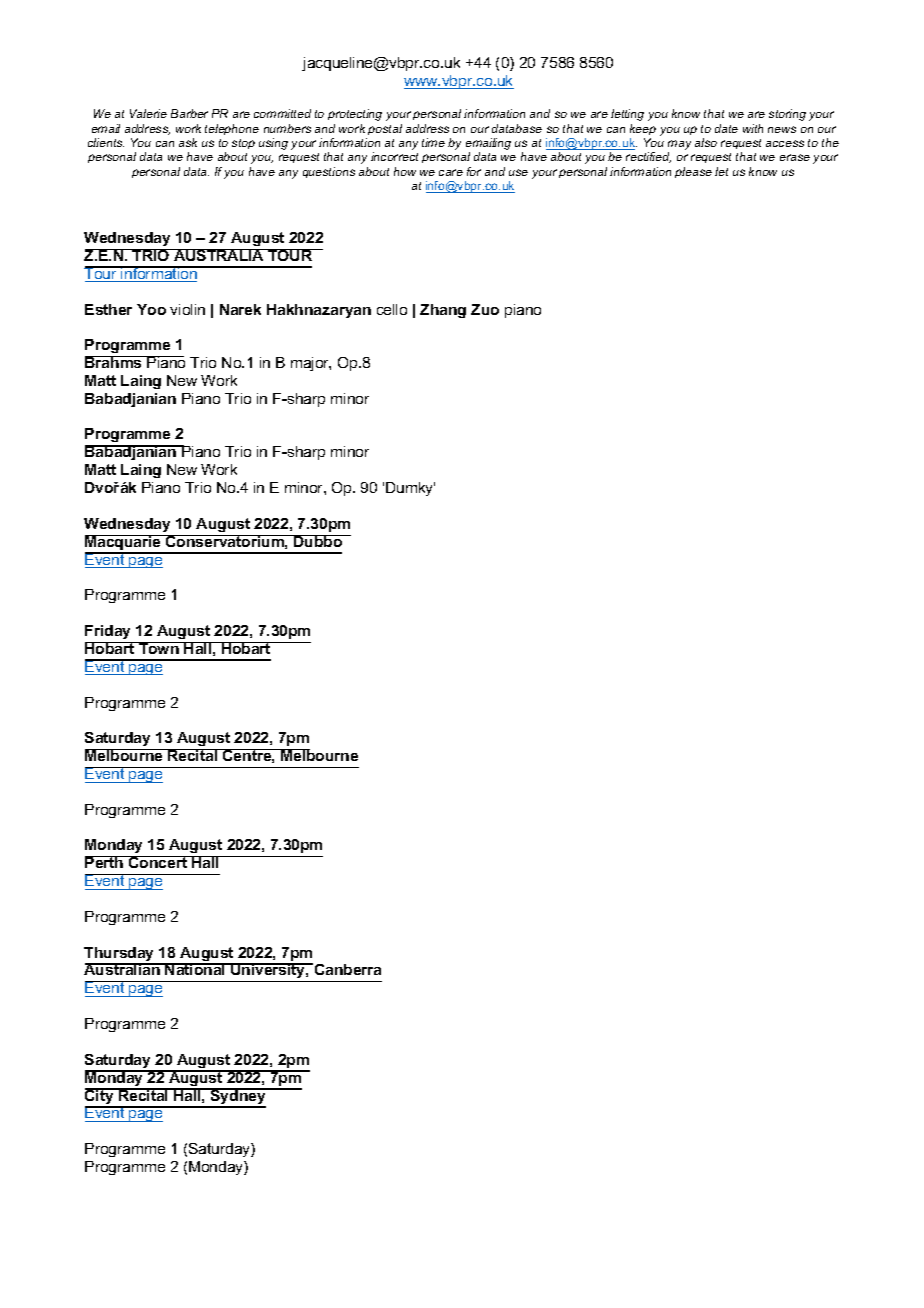 Image resolution: width=924 pixels, height=1308 pixels. What do you see at coordinates (485, 309) in the image?
I see `Zuo` at bounding box center [485, 309].
